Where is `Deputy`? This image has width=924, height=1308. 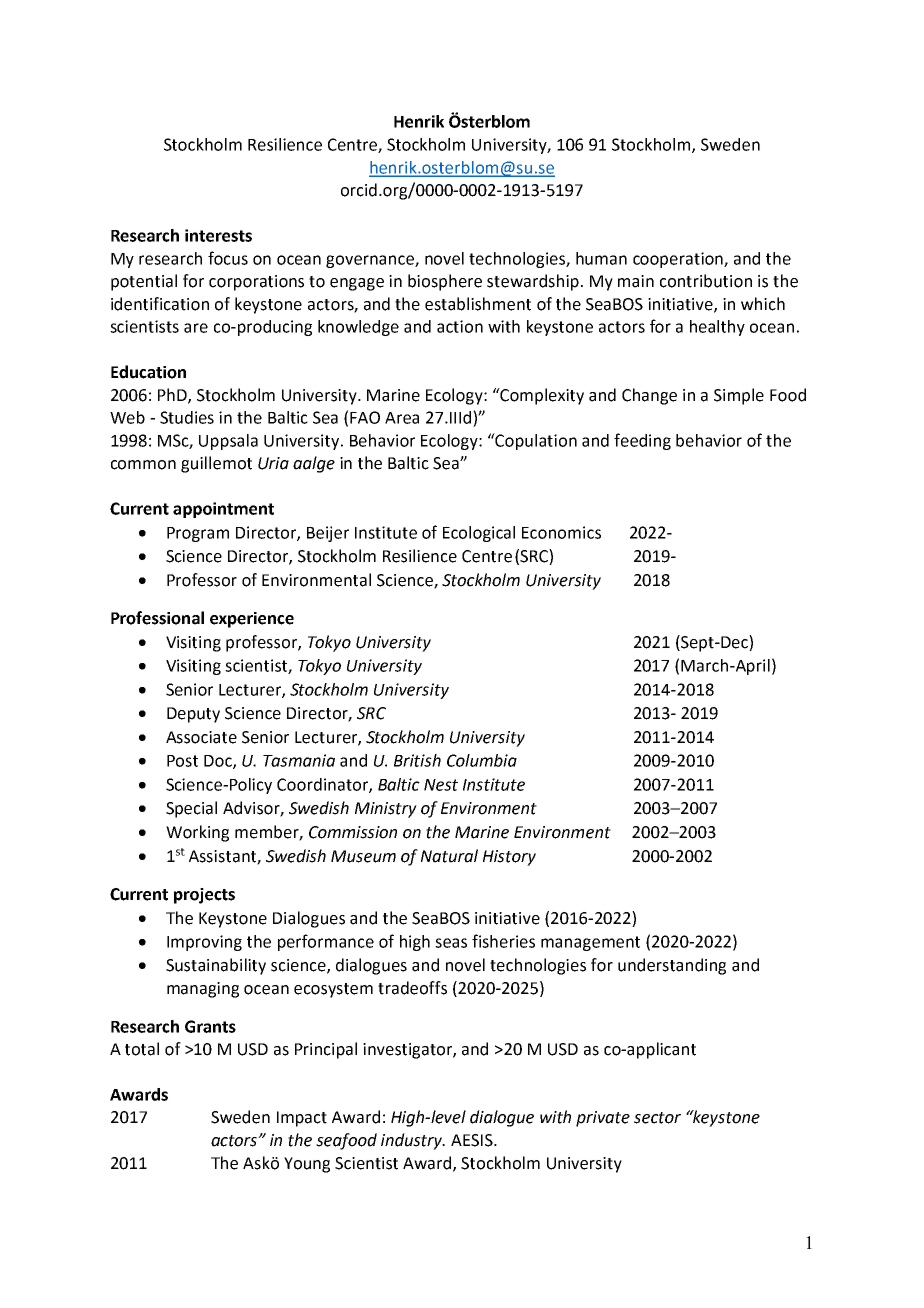 Deputy is located at coordinates (193, 715).
